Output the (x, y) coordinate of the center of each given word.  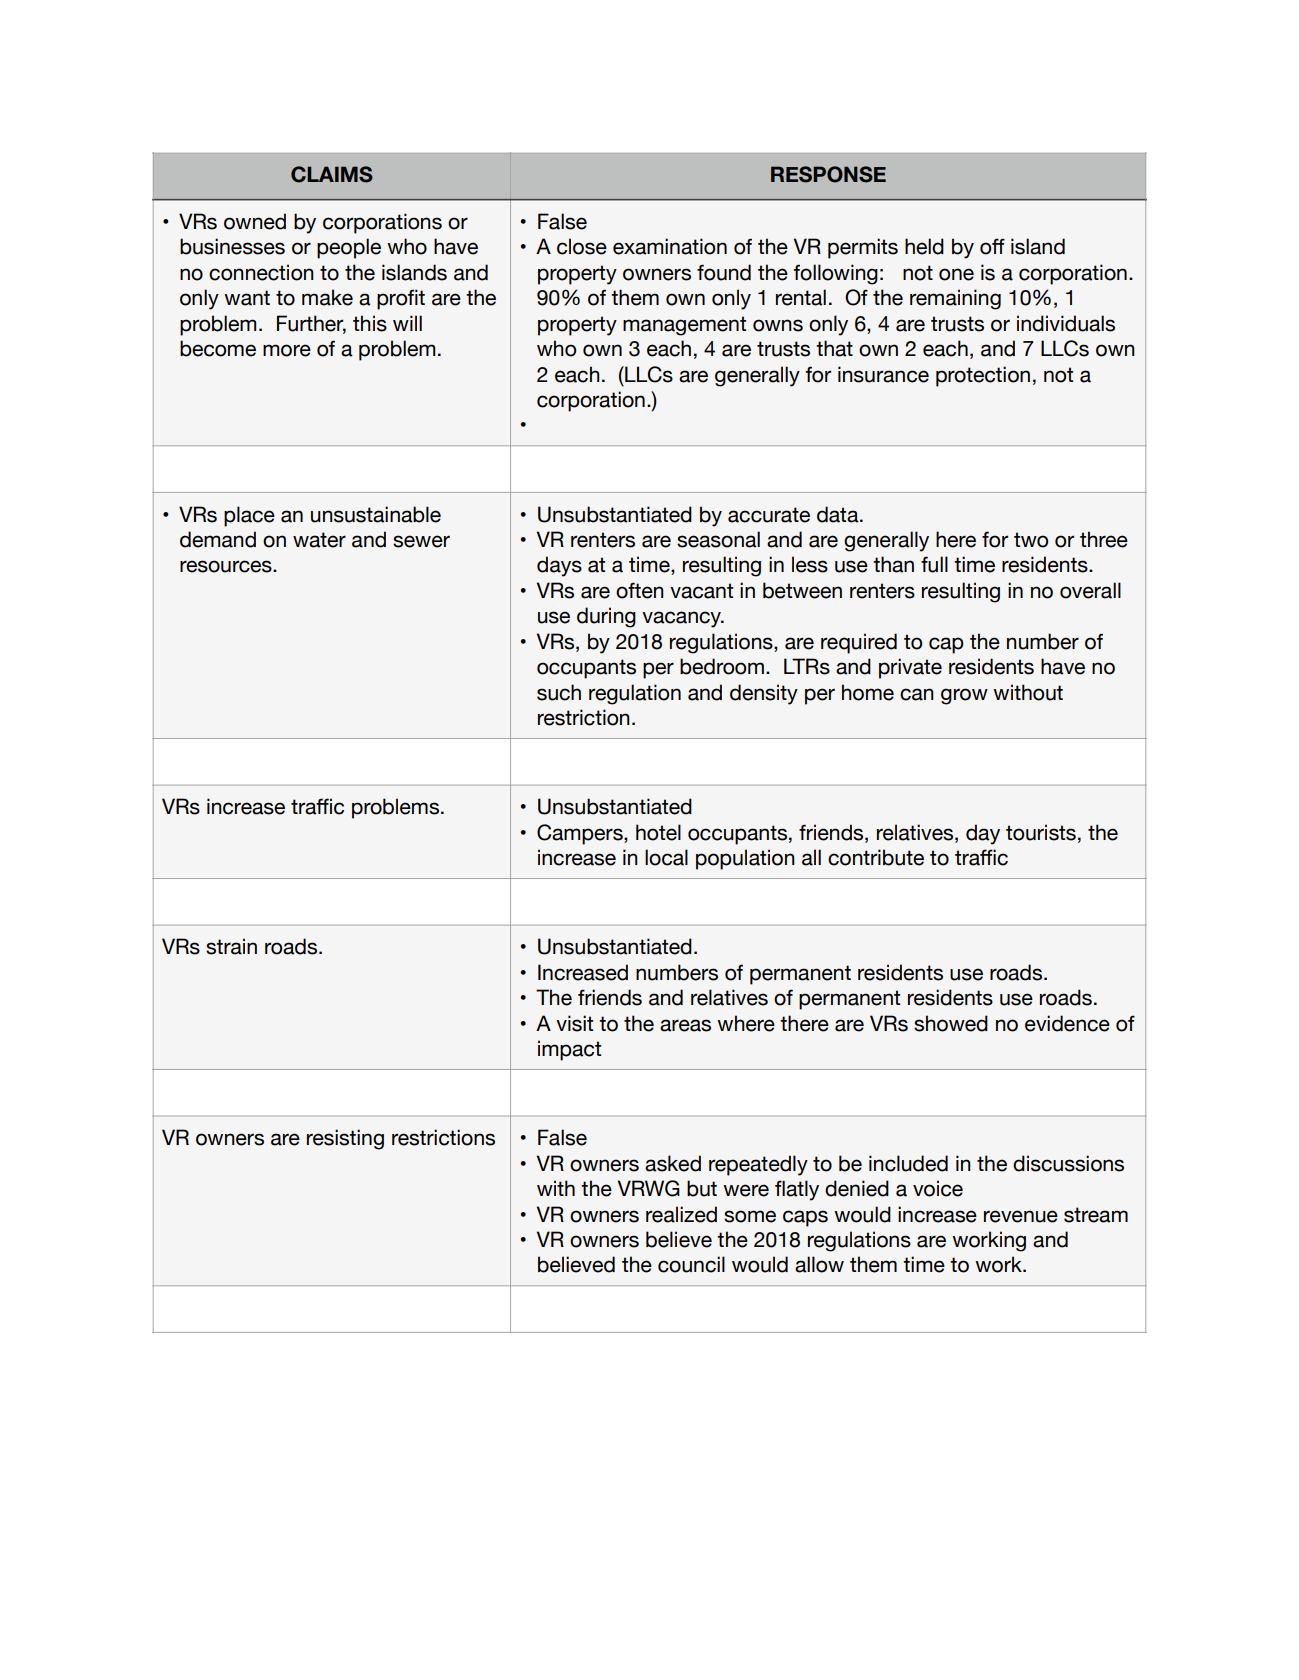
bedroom (722, 666)
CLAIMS (332, 174)
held (924, 246)
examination (670, 246)
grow (964, 696)
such (559, 692)
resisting (345, 1139)
